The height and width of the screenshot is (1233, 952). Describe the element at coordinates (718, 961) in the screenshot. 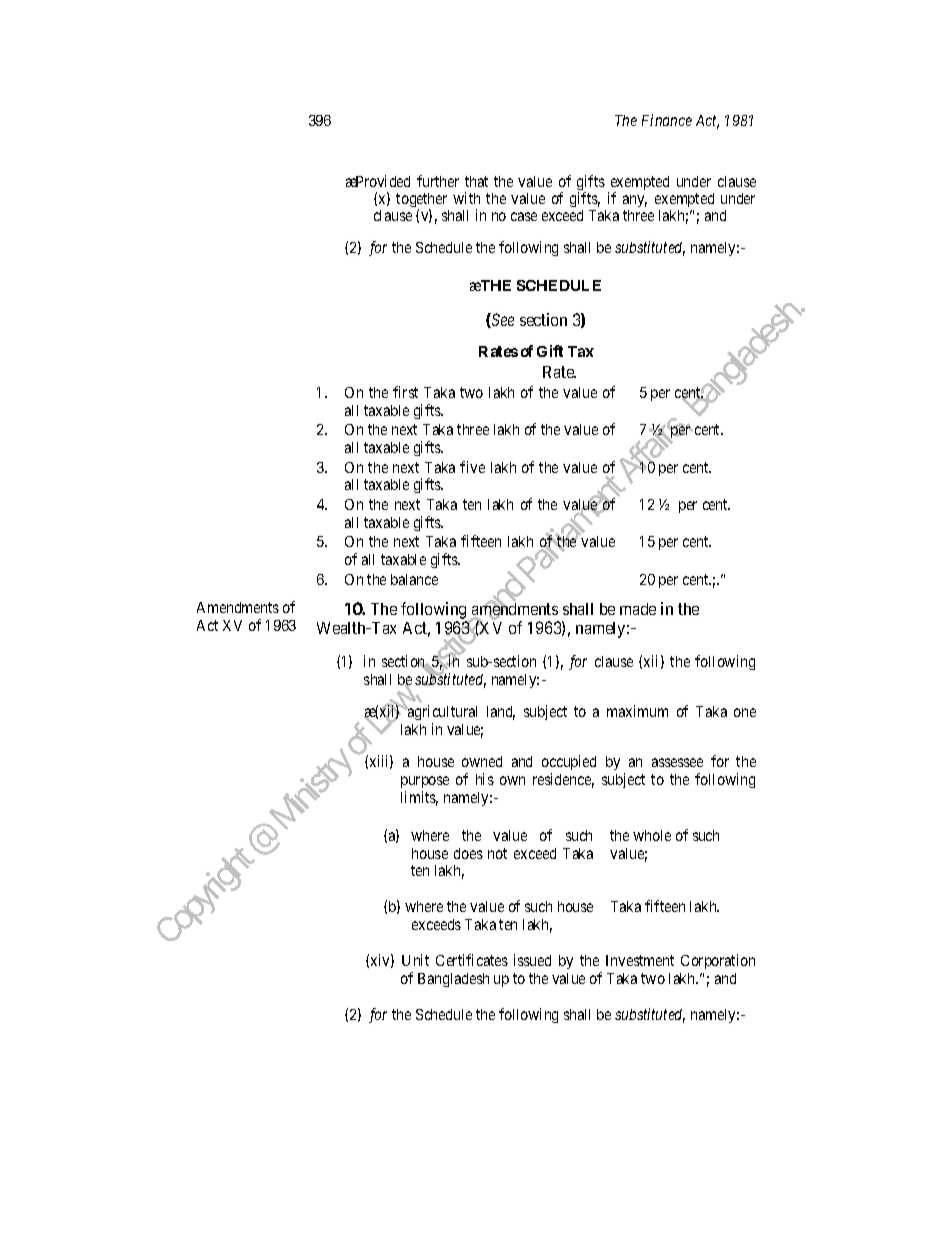

I see `Corporation` at that location.
